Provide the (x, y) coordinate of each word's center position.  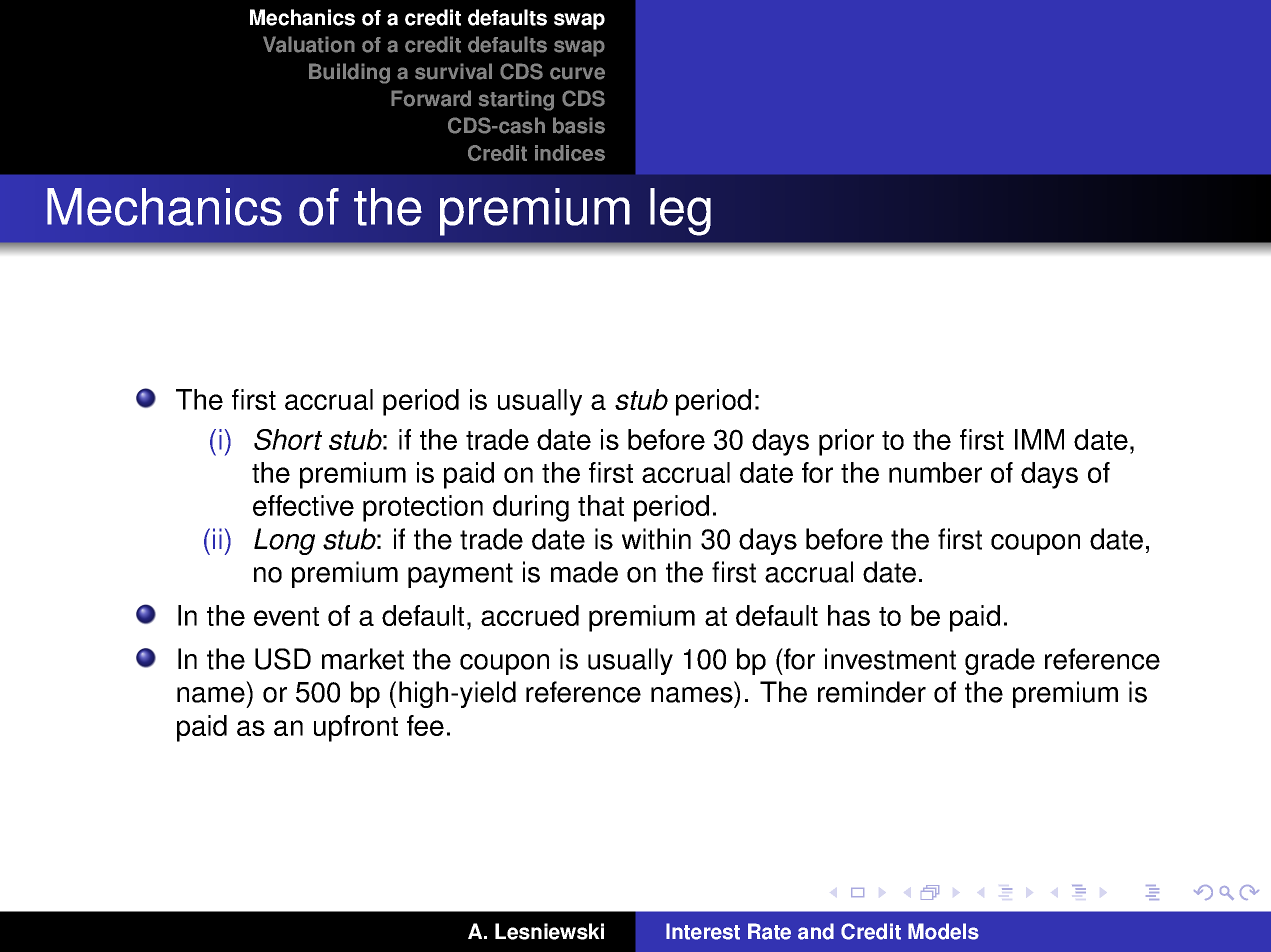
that (601, 505)
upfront (356, 728)
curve (577, 73)
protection (423, 508)
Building (349, 73)
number (935, 472)
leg (680, 212)
